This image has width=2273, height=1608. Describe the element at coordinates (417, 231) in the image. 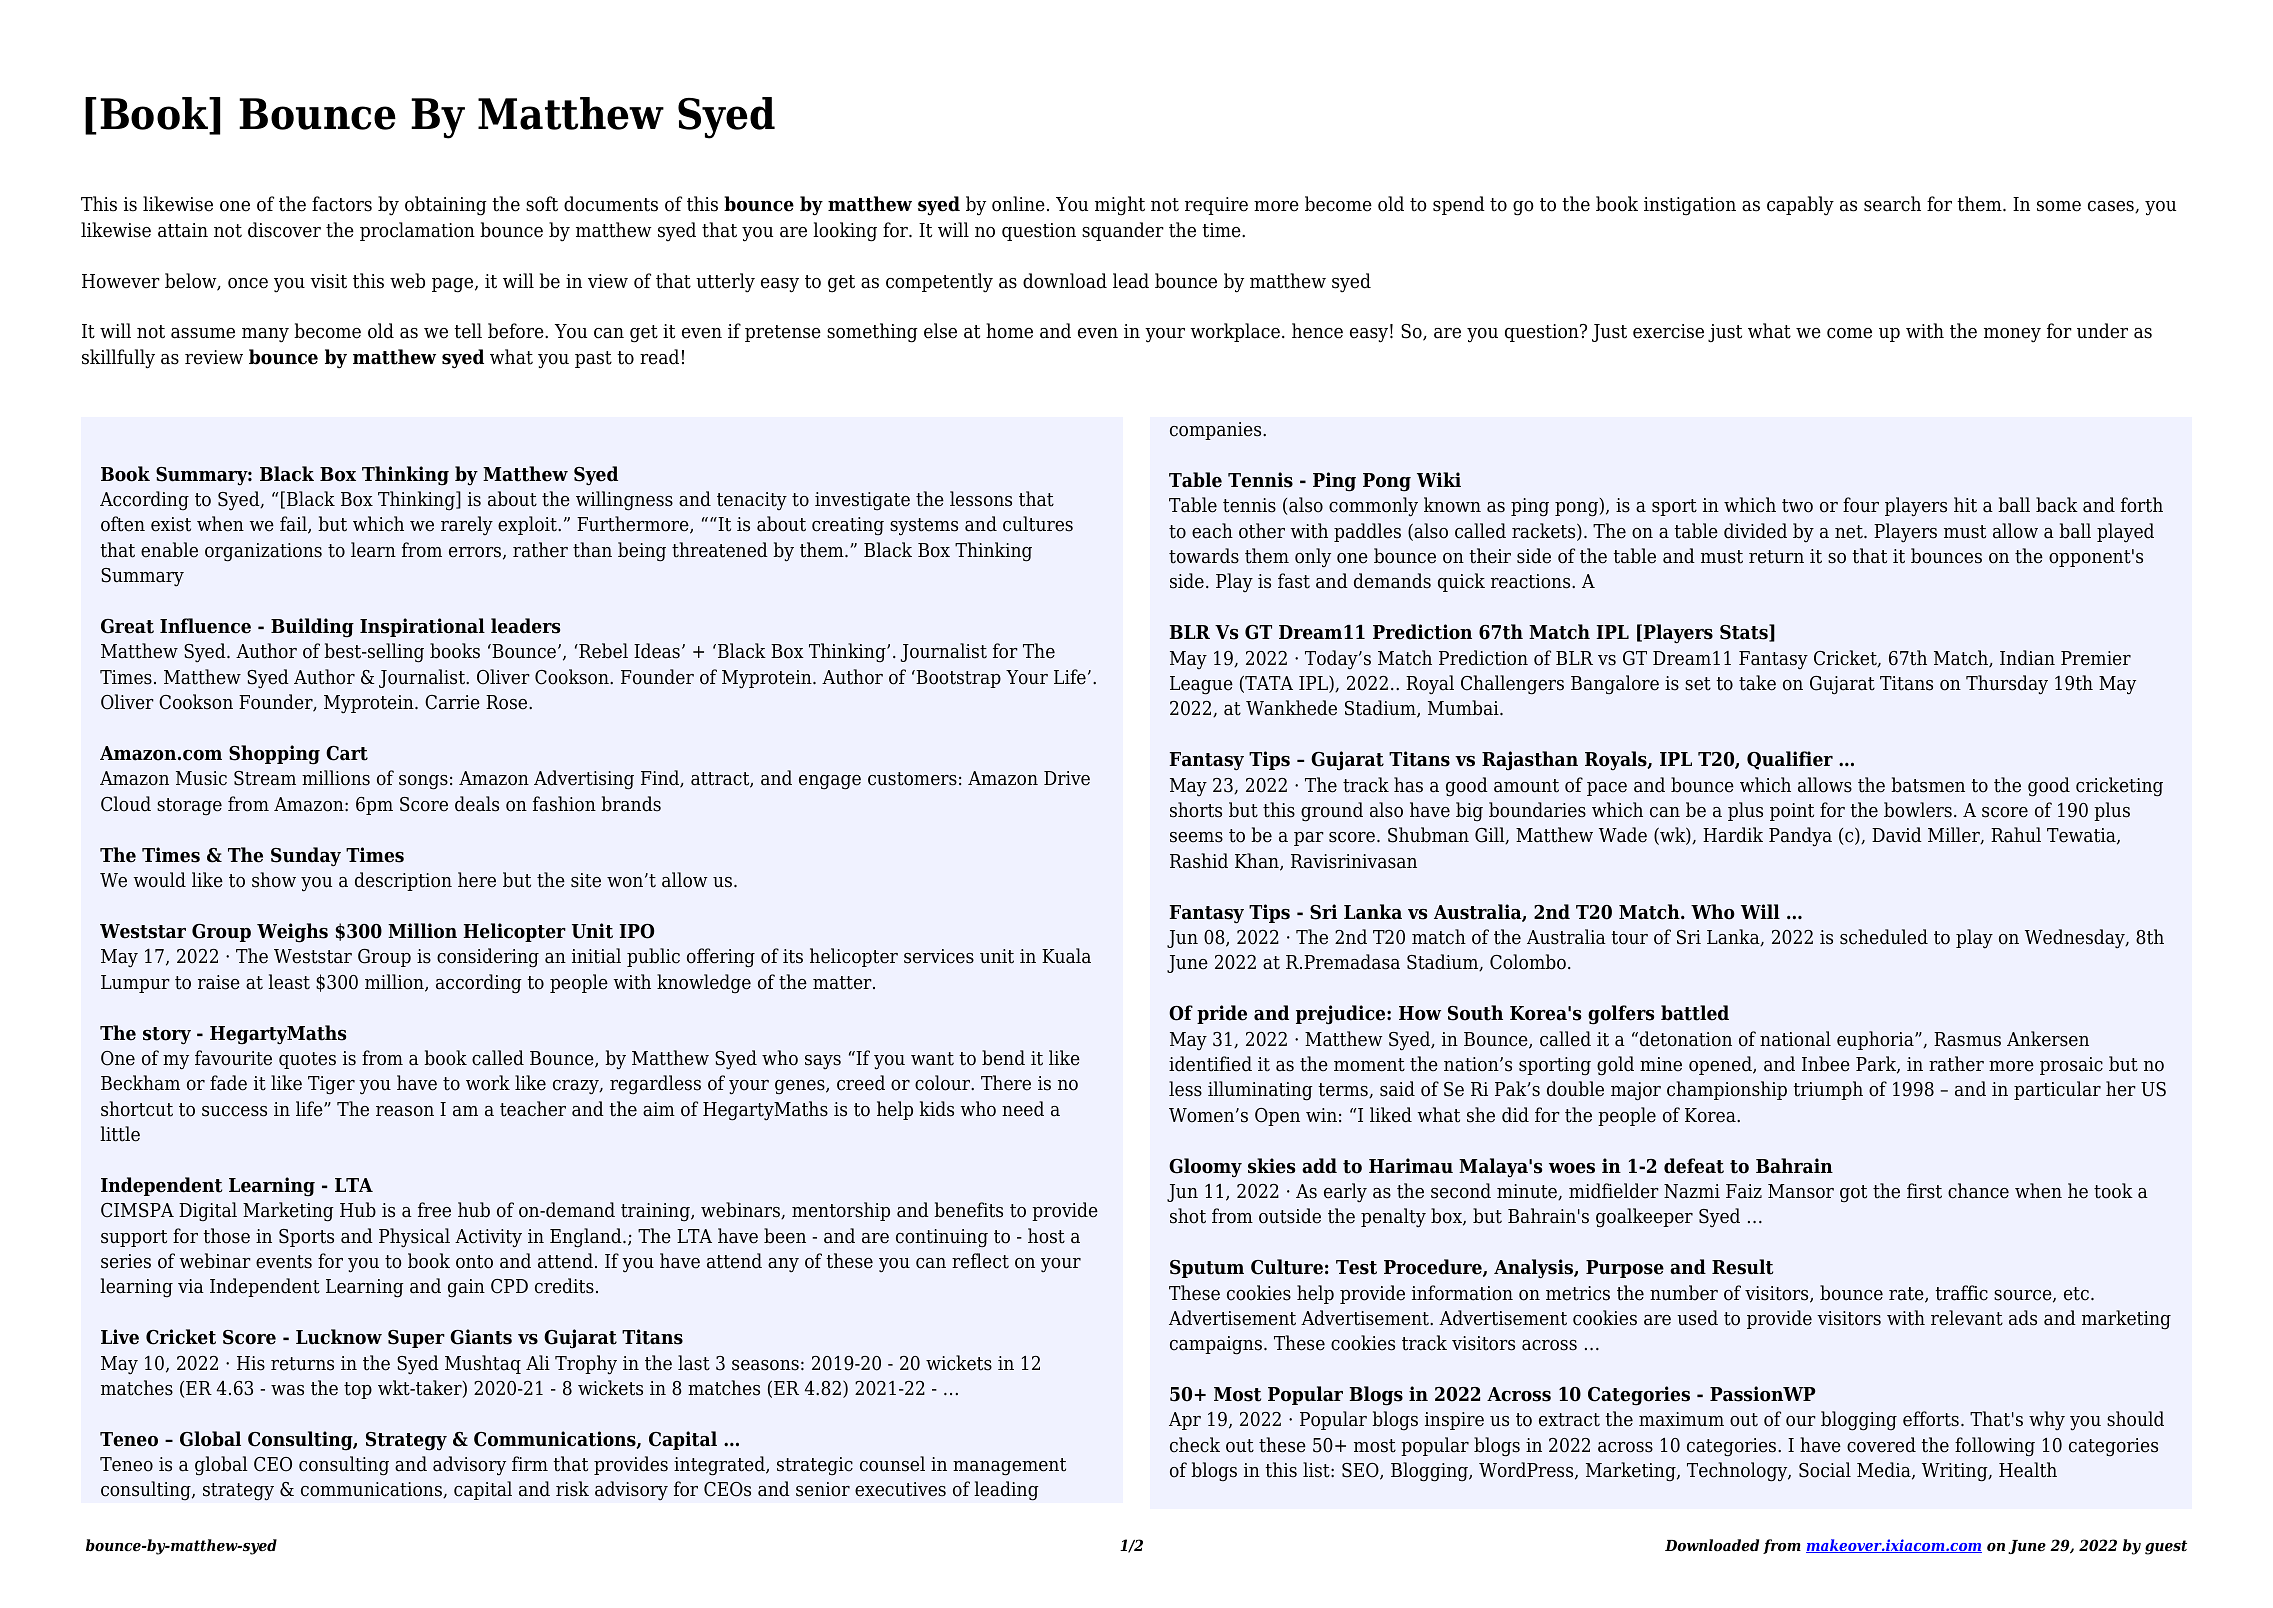

I see `proclamation` at that location.
